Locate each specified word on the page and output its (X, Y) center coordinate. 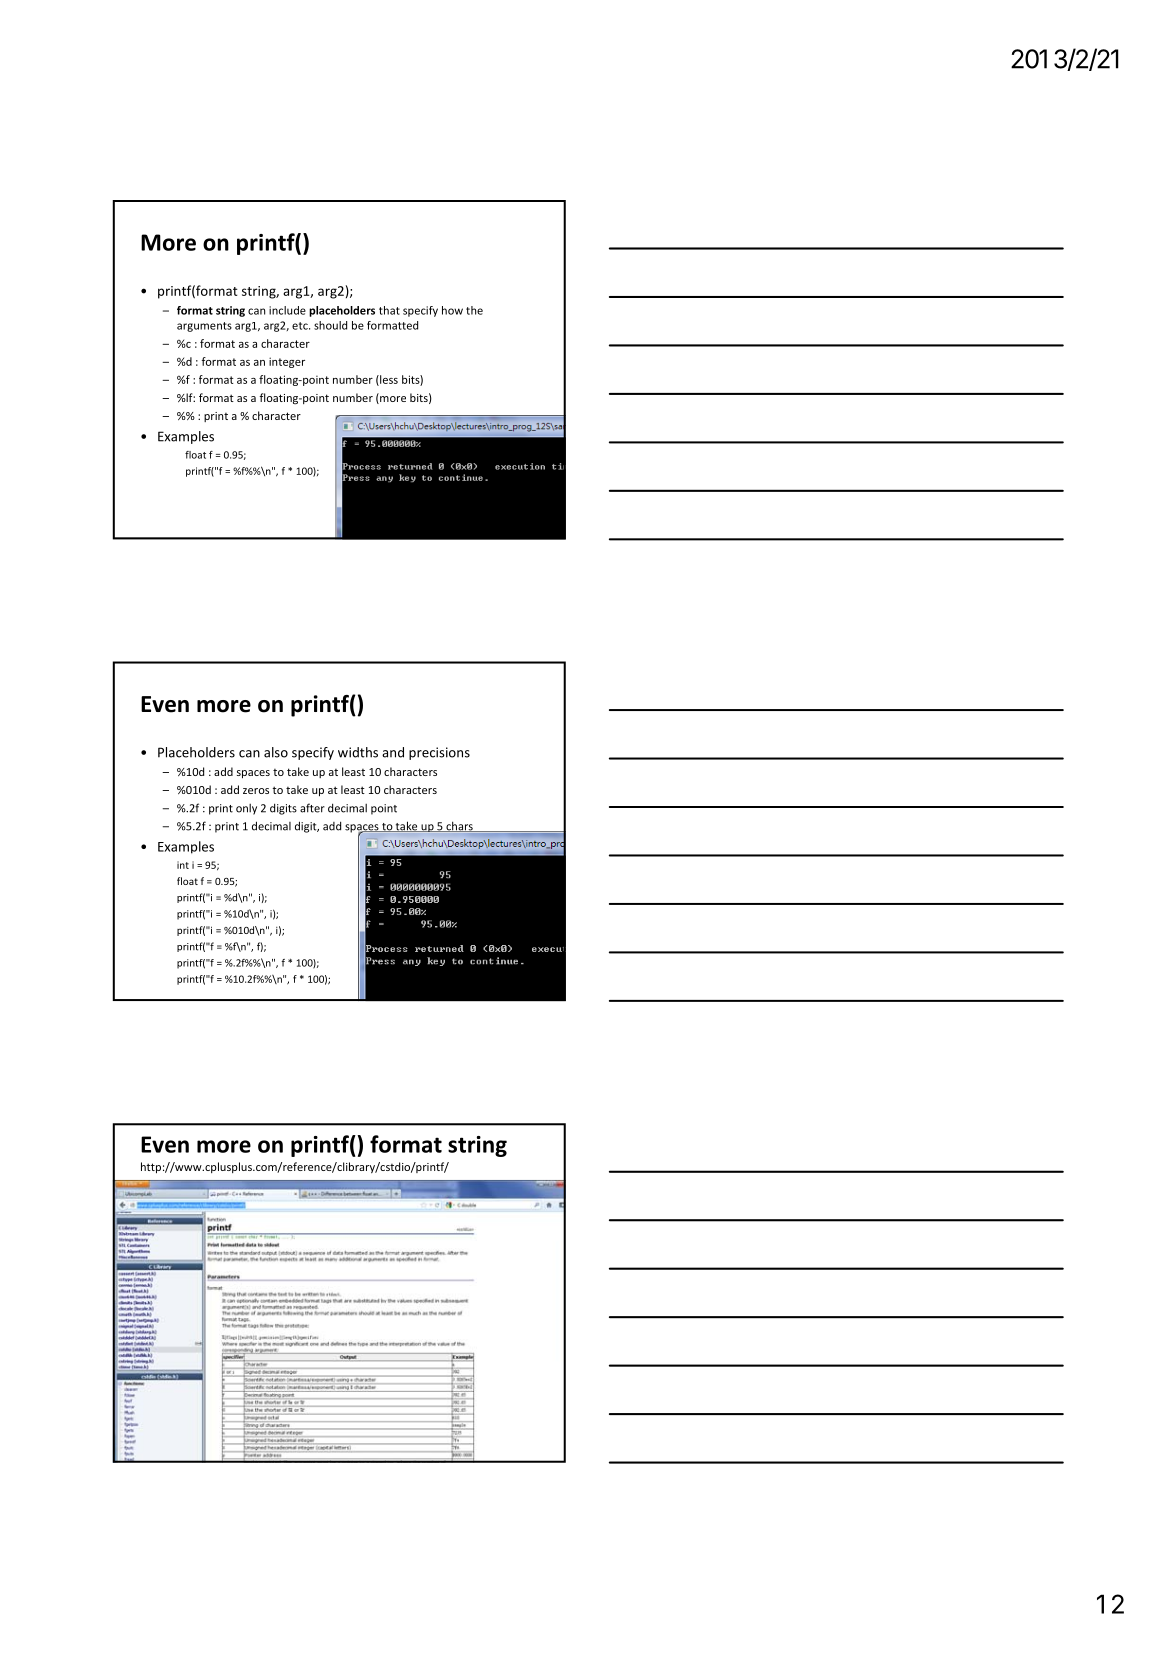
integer (287, 362)
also (276, 752)
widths (358, 752)
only (246, 809)
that (389, 310)
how (452, 310)
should (330, 325)
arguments (204, 327)
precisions (439, 753)
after (312, 808)
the (474, 310)
